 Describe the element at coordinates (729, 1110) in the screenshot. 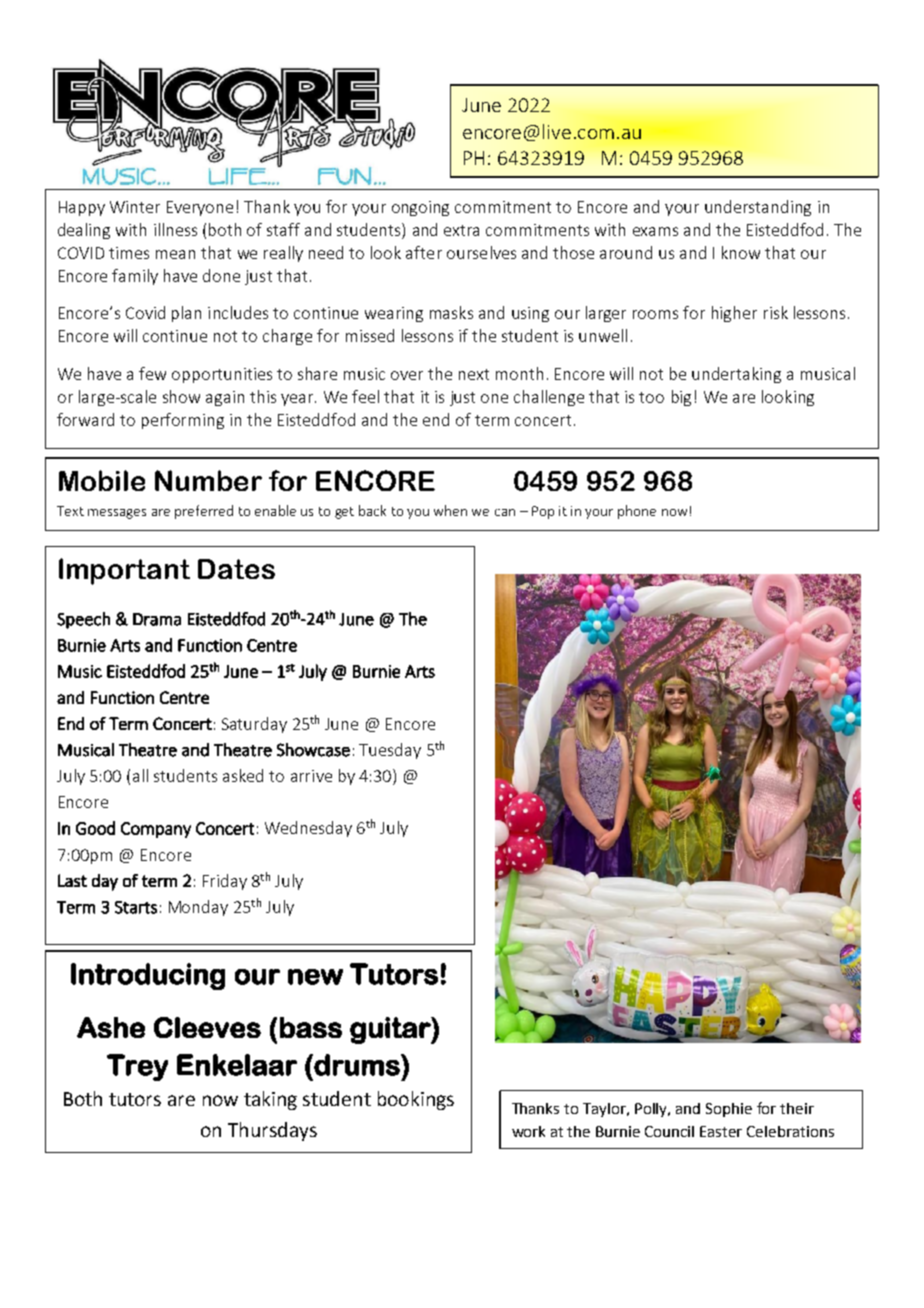

I see `Sophie` at that location.
